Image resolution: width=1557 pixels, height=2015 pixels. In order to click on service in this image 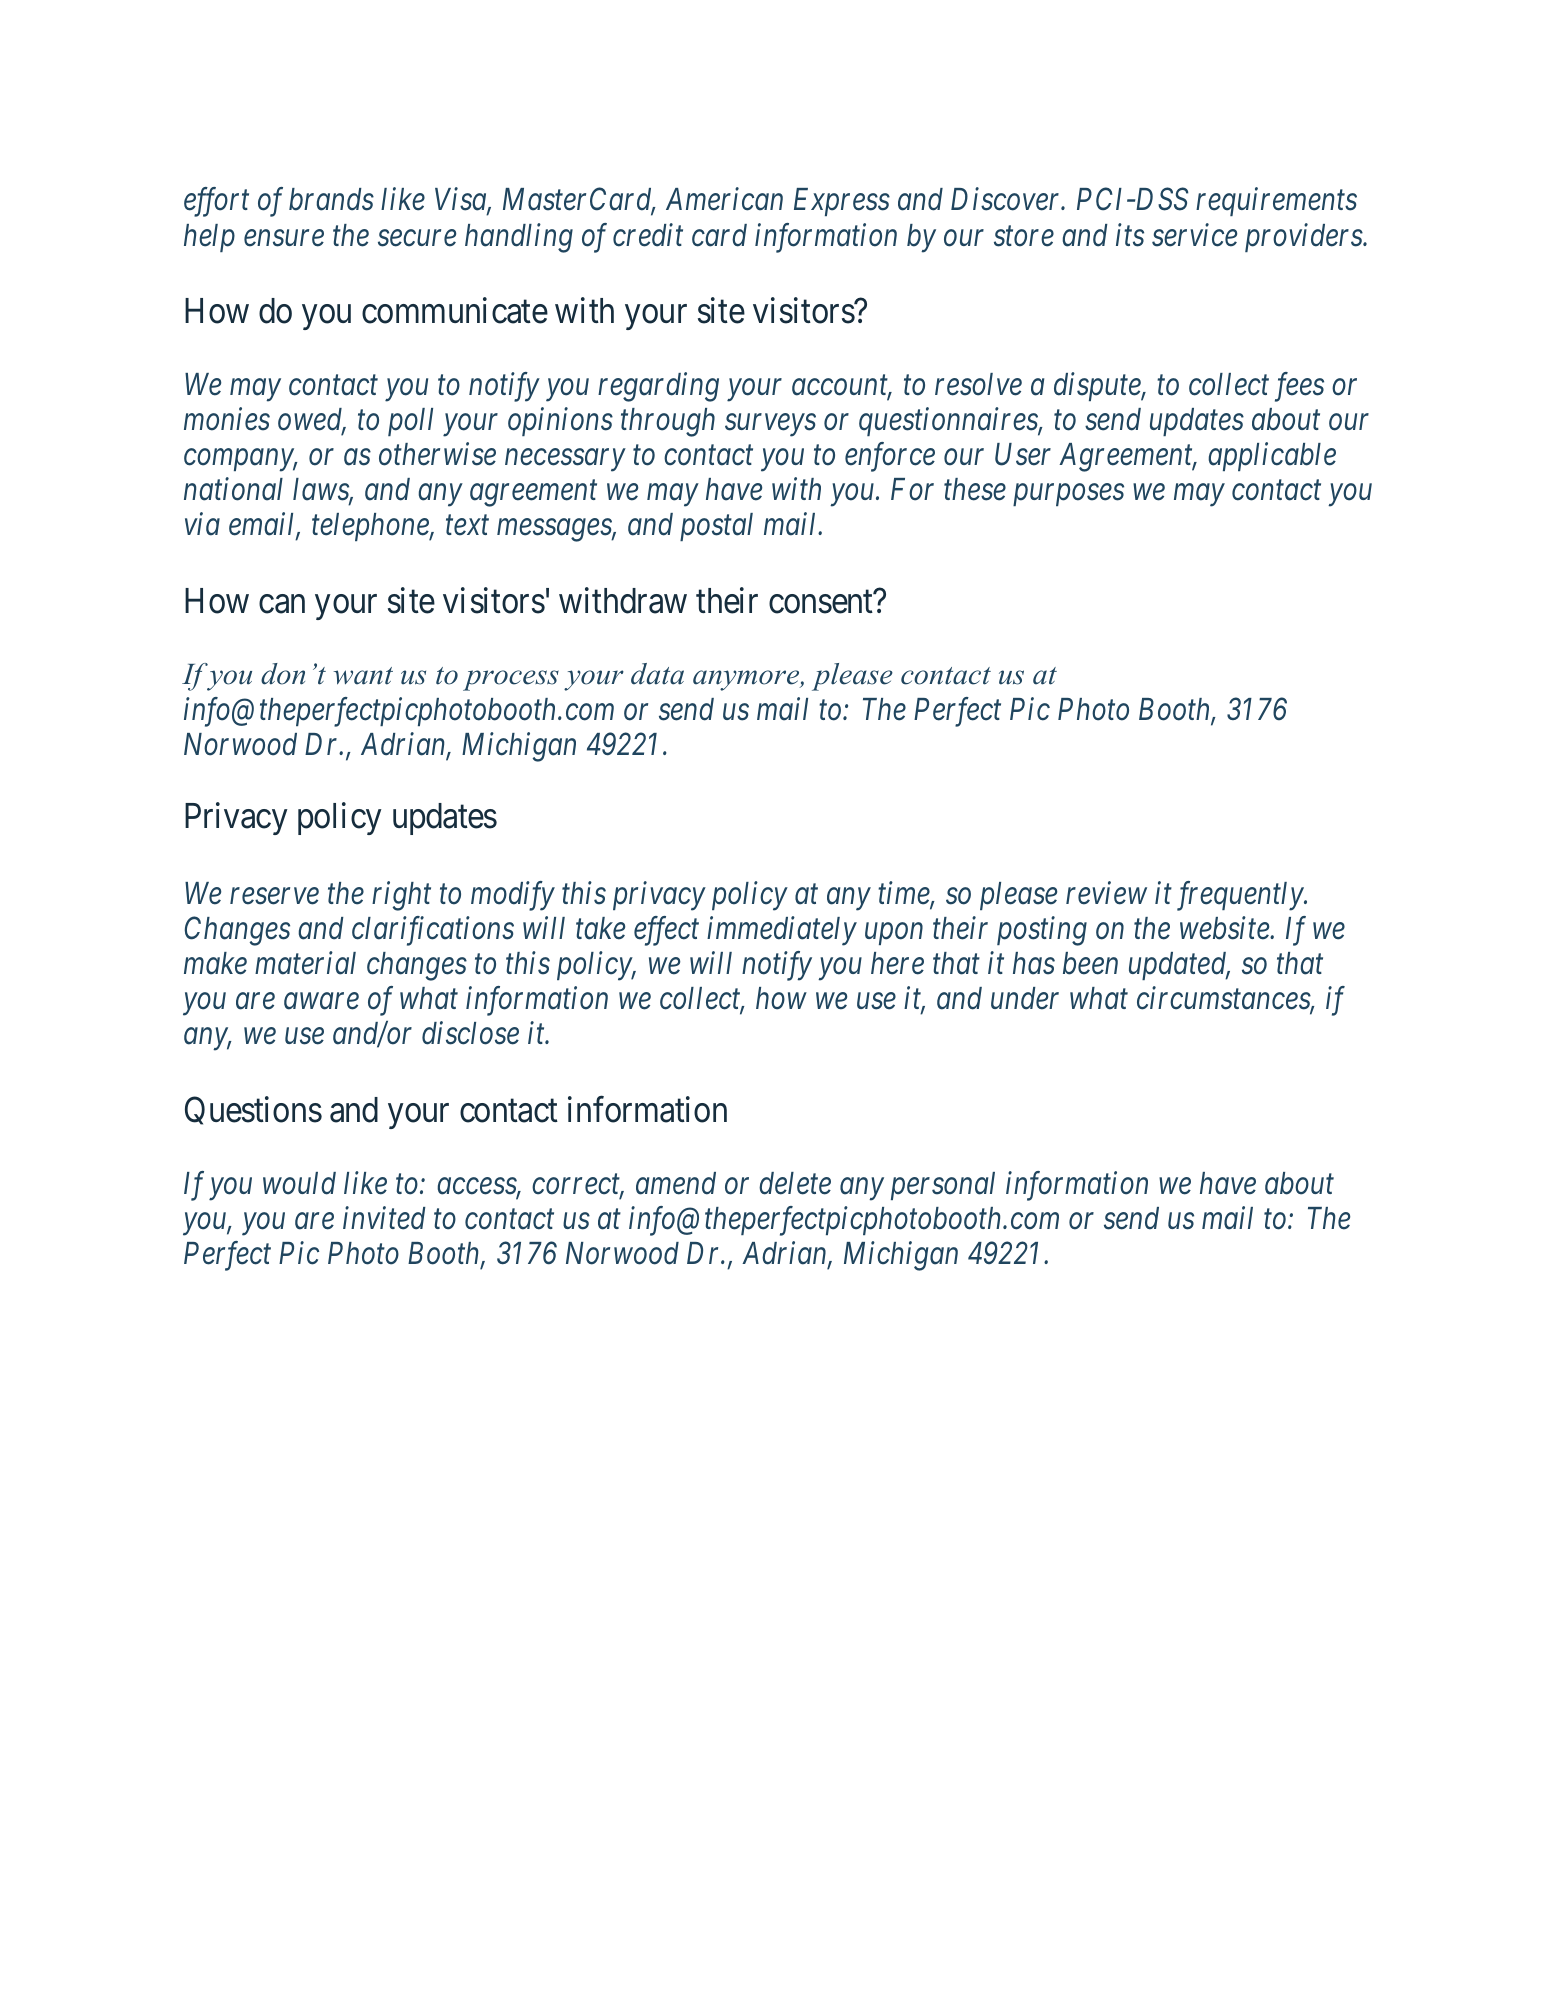, I will do `click(1194, 235)`.
